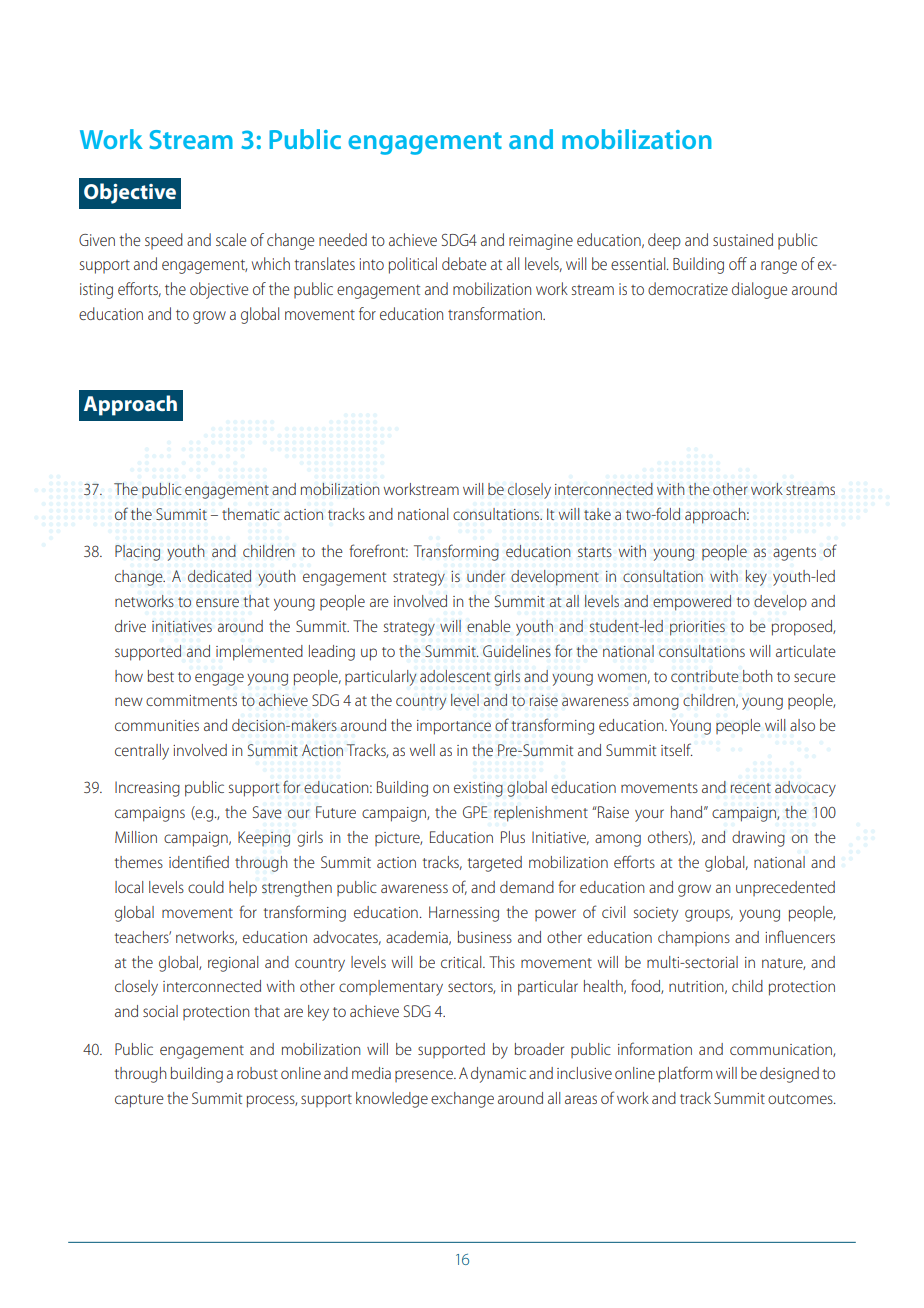 This document has width=924, height=1308. What do you see at coordinates (161, 676) in the document?
I see `best` at bounding box center [161, 676].
